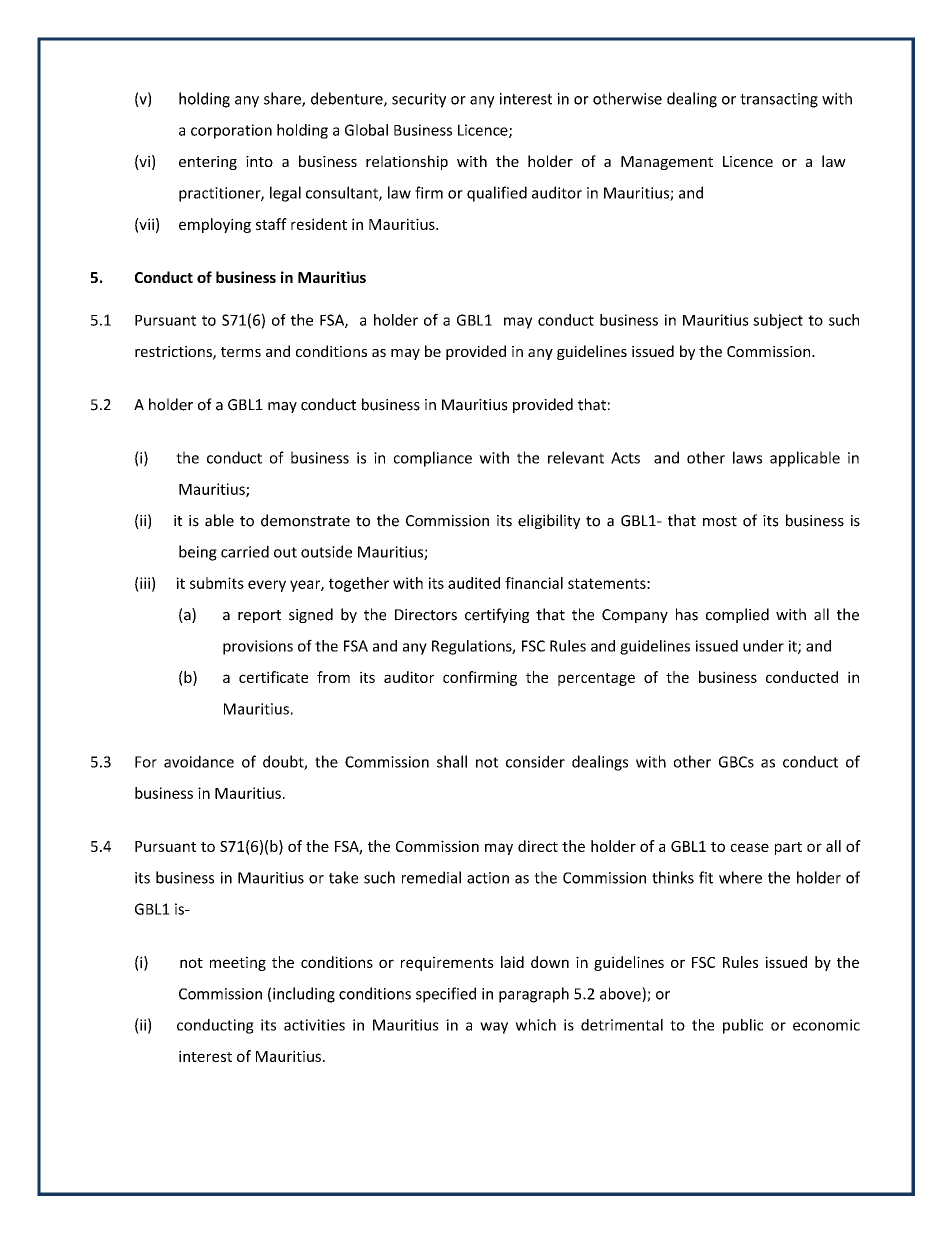  What do you see at coordinates (743, 1026) in the screenshot?
I see `public` at bounding box center [743, 1026].
